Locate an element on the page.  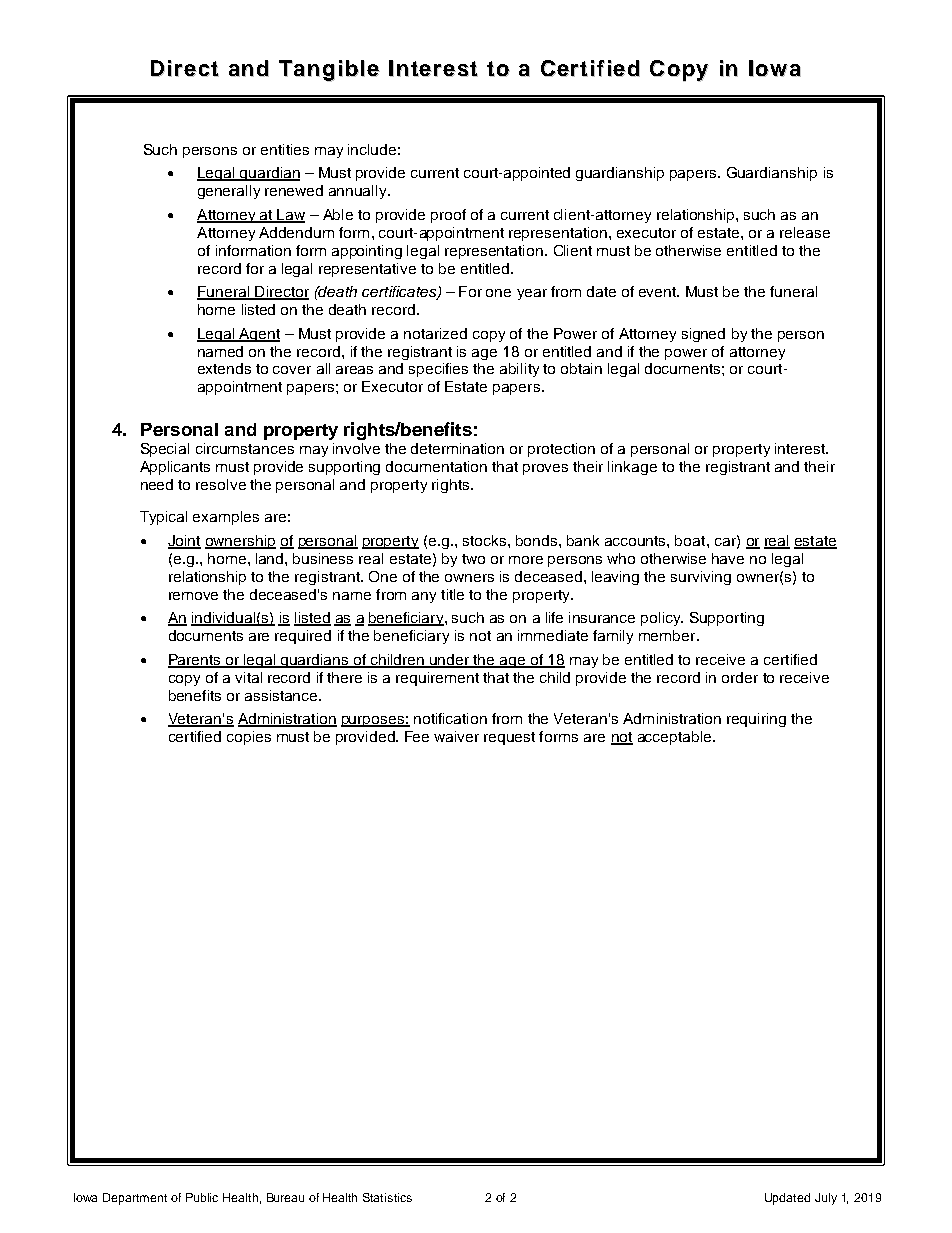
proof is located at coordinates (448, 216).
